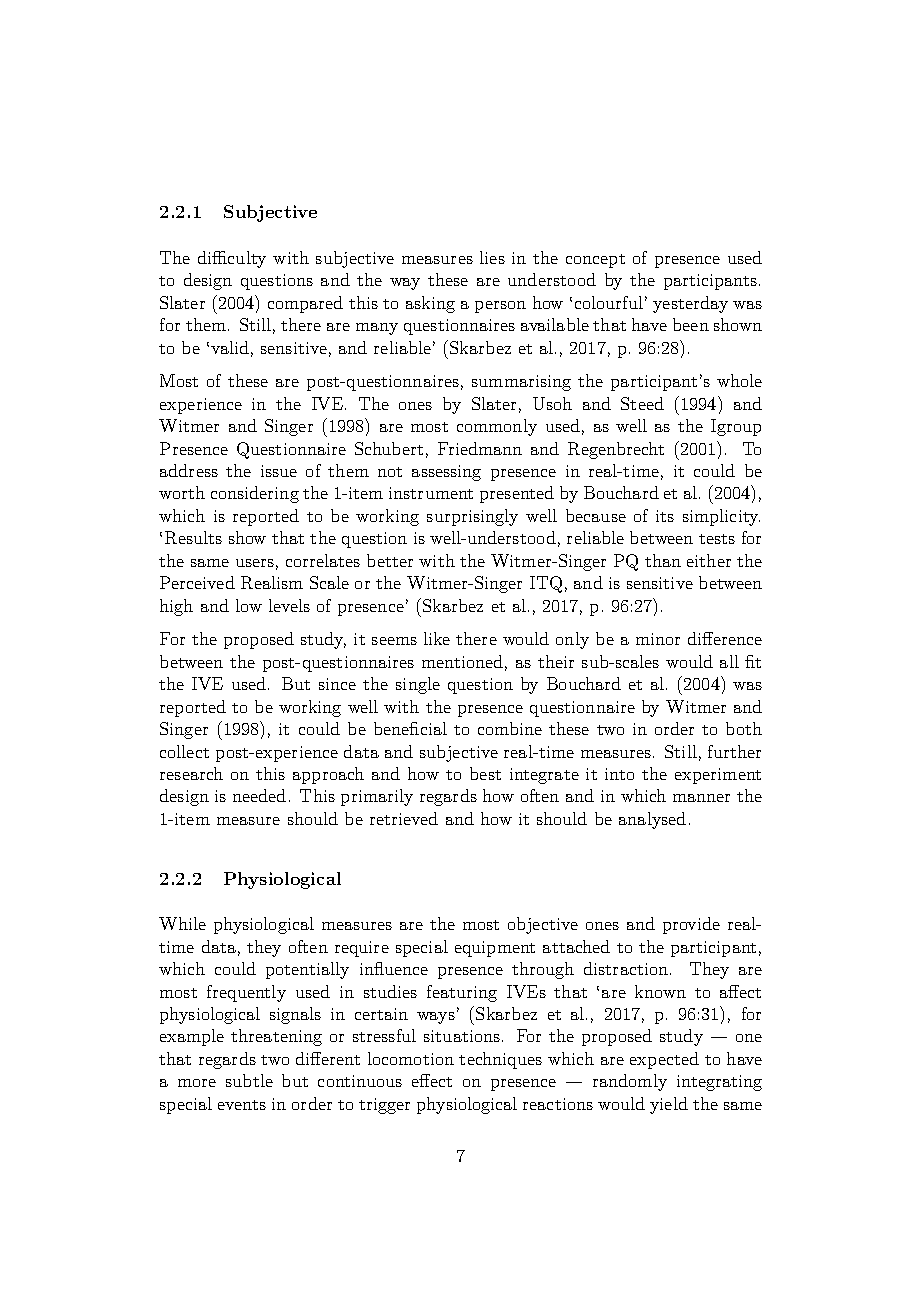 This screenshot has width=924, height=1308. I want to click on subtle, so click(249, 1080).
